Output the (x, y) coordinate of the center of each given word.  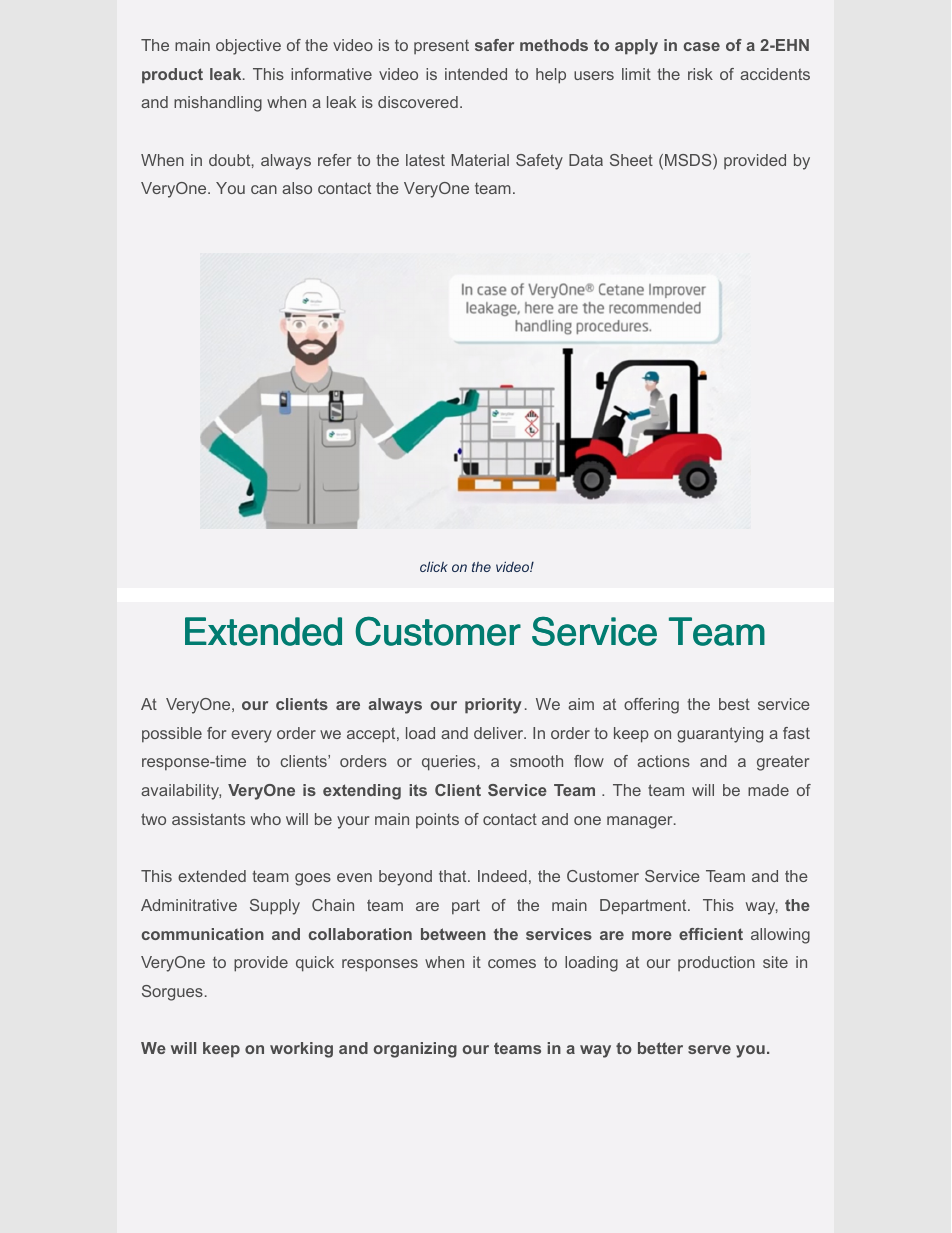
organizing (415, 1050)
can (264, 189)
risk (700, 74)
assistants (208, 819)
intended (476, 74)
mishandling (218, 104)
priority (493, 706)
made (768, 790)
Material (480, 160)
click (434, 566)
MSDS (689, 161)
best (734, 704)
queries (449, 763)
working (301, 1050)
